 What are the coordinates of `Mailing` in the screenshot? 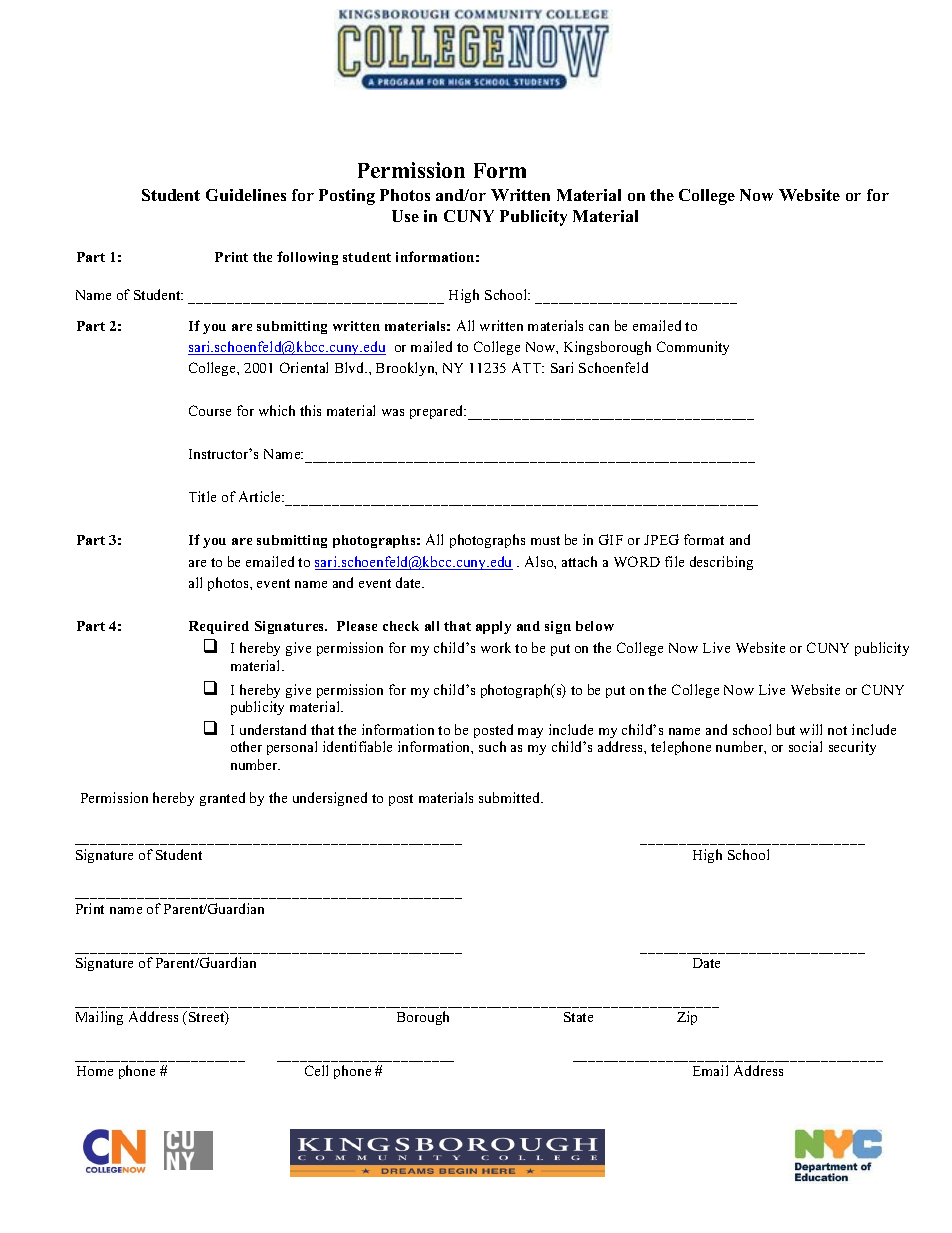 It's located at (99, 1018).
